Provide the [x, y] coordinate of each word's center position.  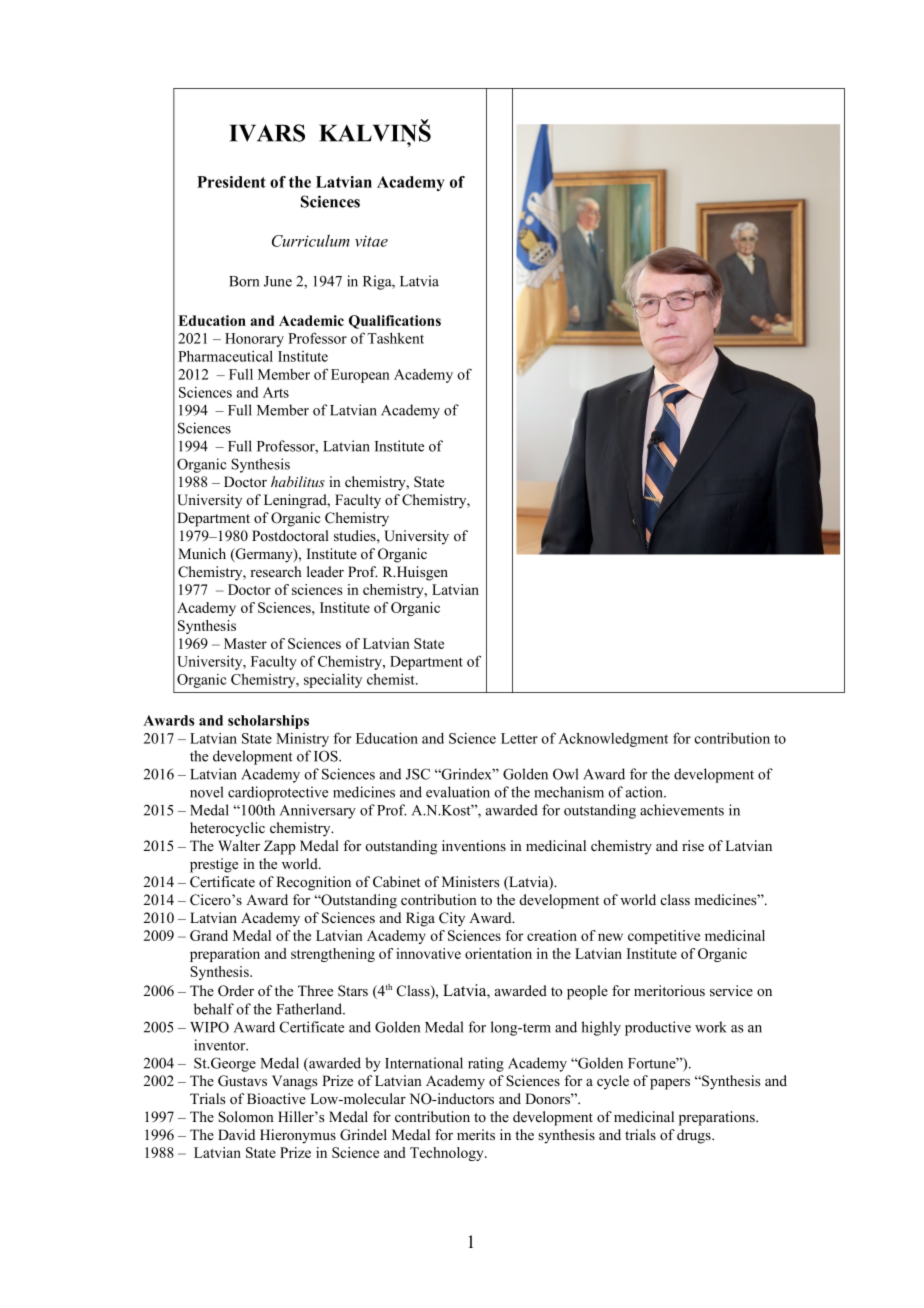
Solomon [246, 1117]
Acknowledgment [613, 740]
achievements [682, 810]
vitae [371, 241]
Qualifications [395, 322]
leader [325, 571]
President [231, 182]
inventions [474, 845]
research [276, 571]
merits [476, 1134]
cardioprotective [278, 793]
